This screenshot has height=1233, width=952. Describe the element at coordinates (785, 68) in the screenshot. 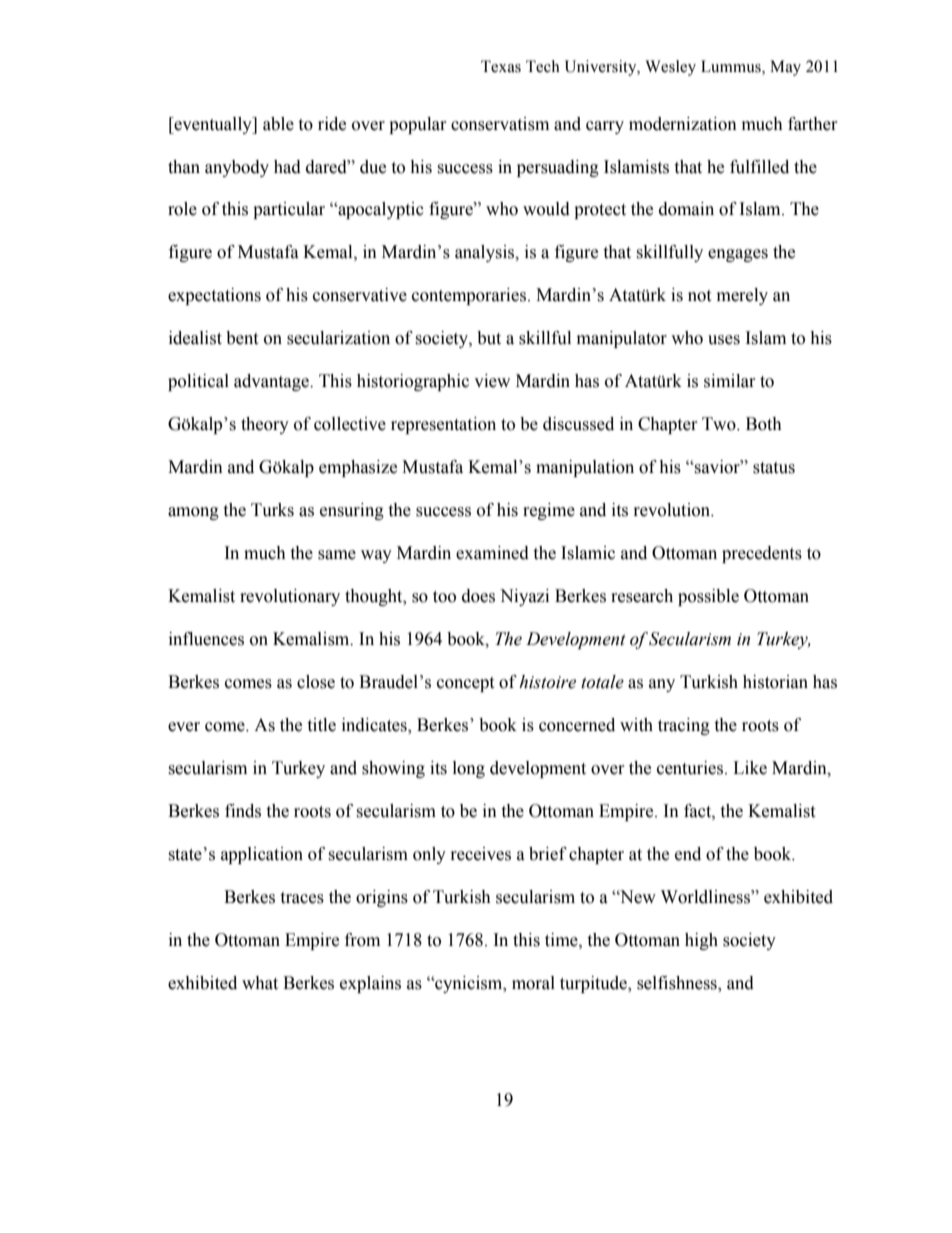

I see `May` at that location.
